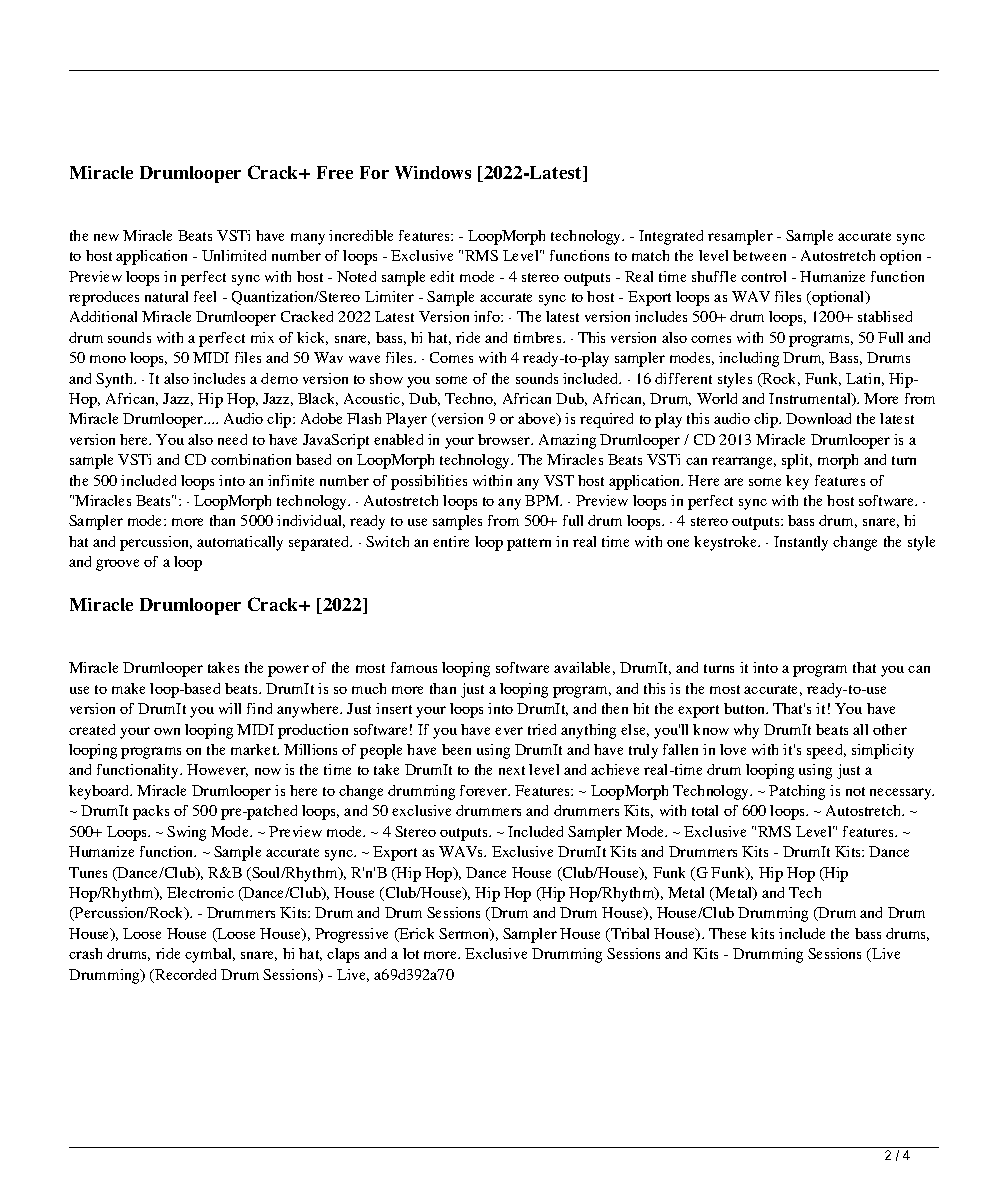 The height and width of the screenshot is (1194, 1008). What do you see at coordinates (826, 751) in the screenshot?
I see `speed` at bounding box center [826, 751].
